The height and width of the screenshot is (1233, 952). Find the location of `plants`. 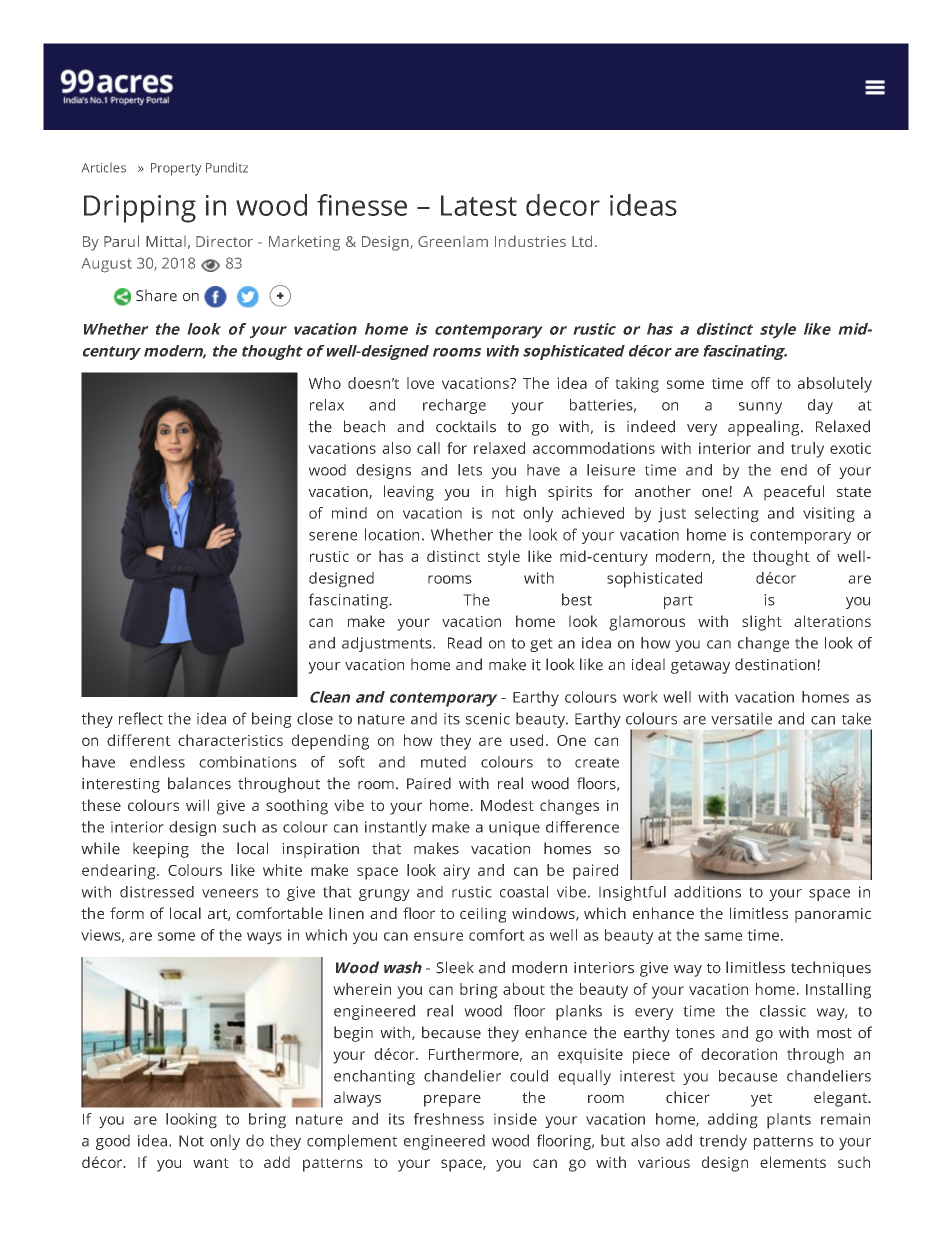

plants is located at coordinates (789, 1121).
